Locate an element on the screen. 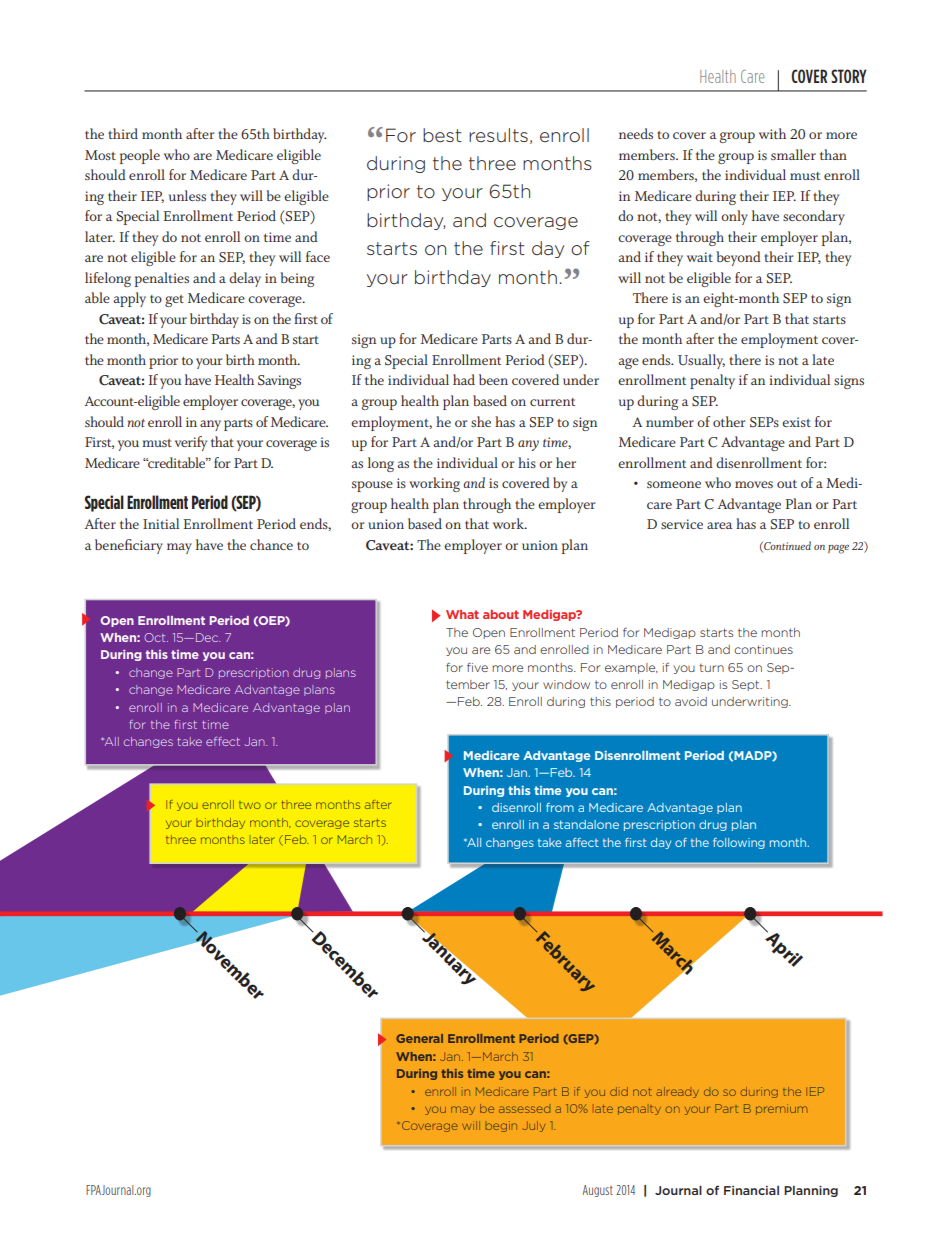  results is located at coordinates (498, 135).
